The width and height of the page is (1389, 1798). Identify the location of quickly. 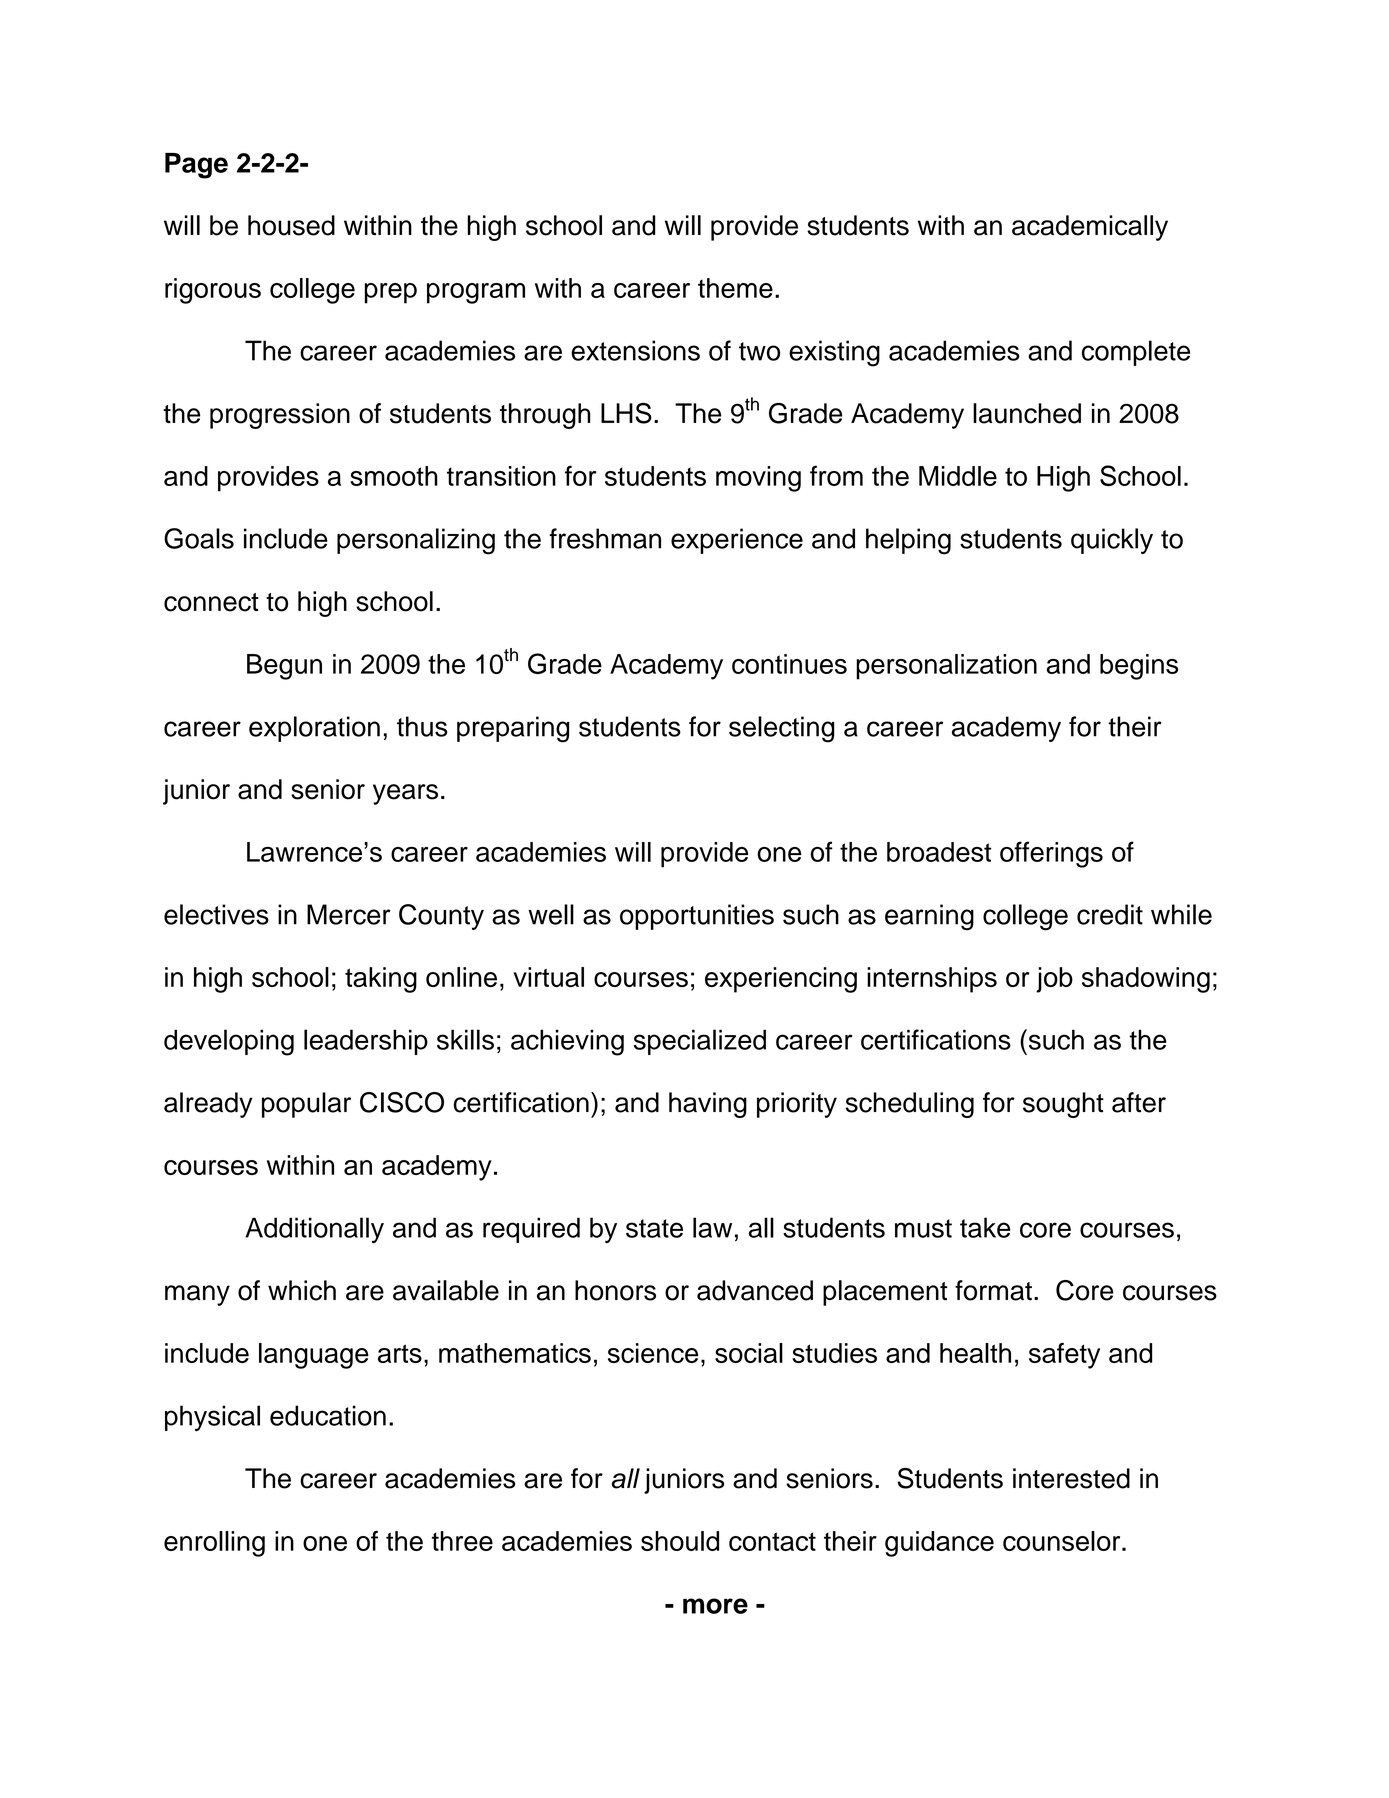
(1112, 541).
